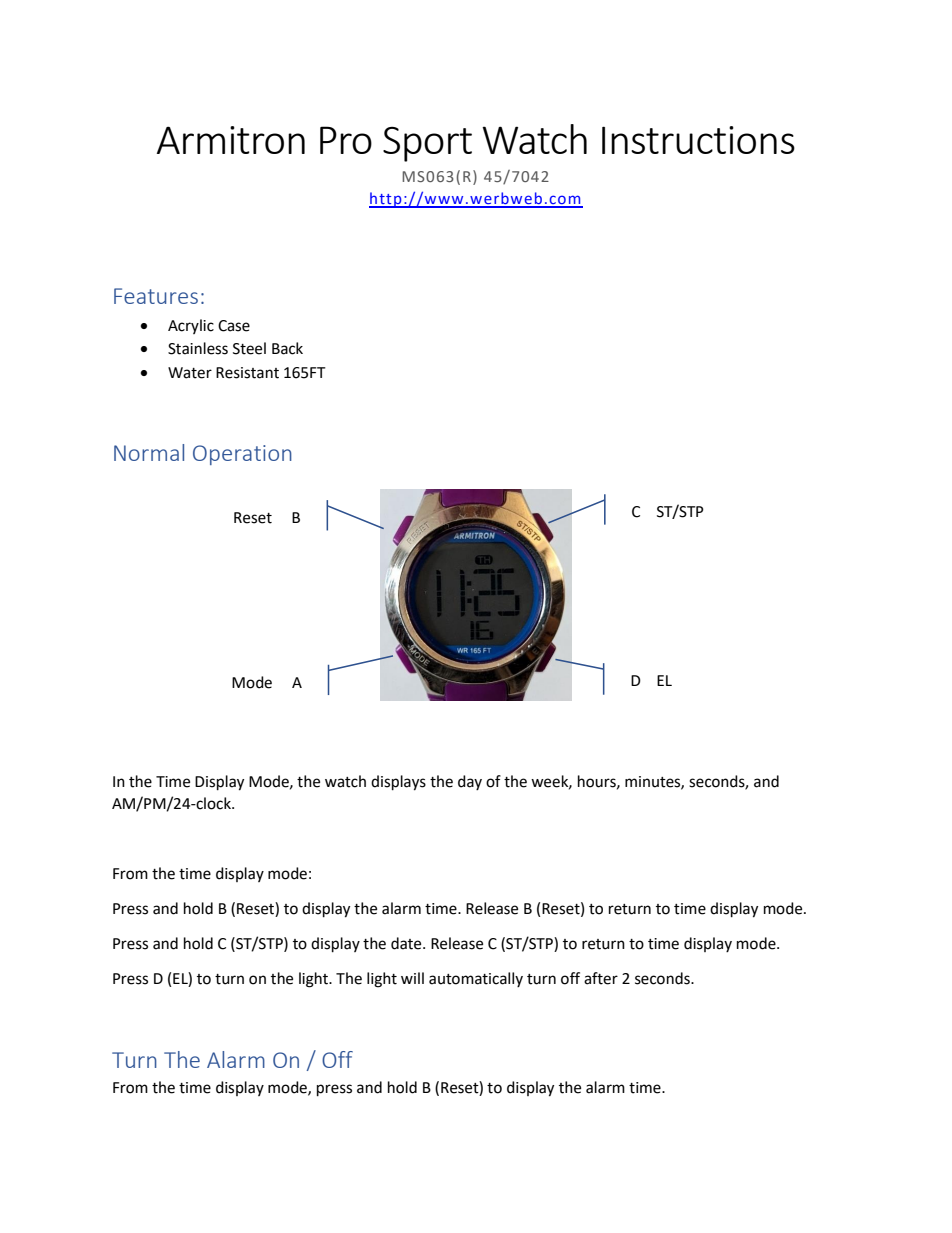 Image resolution: width=952 pixels, height=1233 pixels. Describe the element at coordinates (698, 140) in the document. I see `Instructions` at that location.
